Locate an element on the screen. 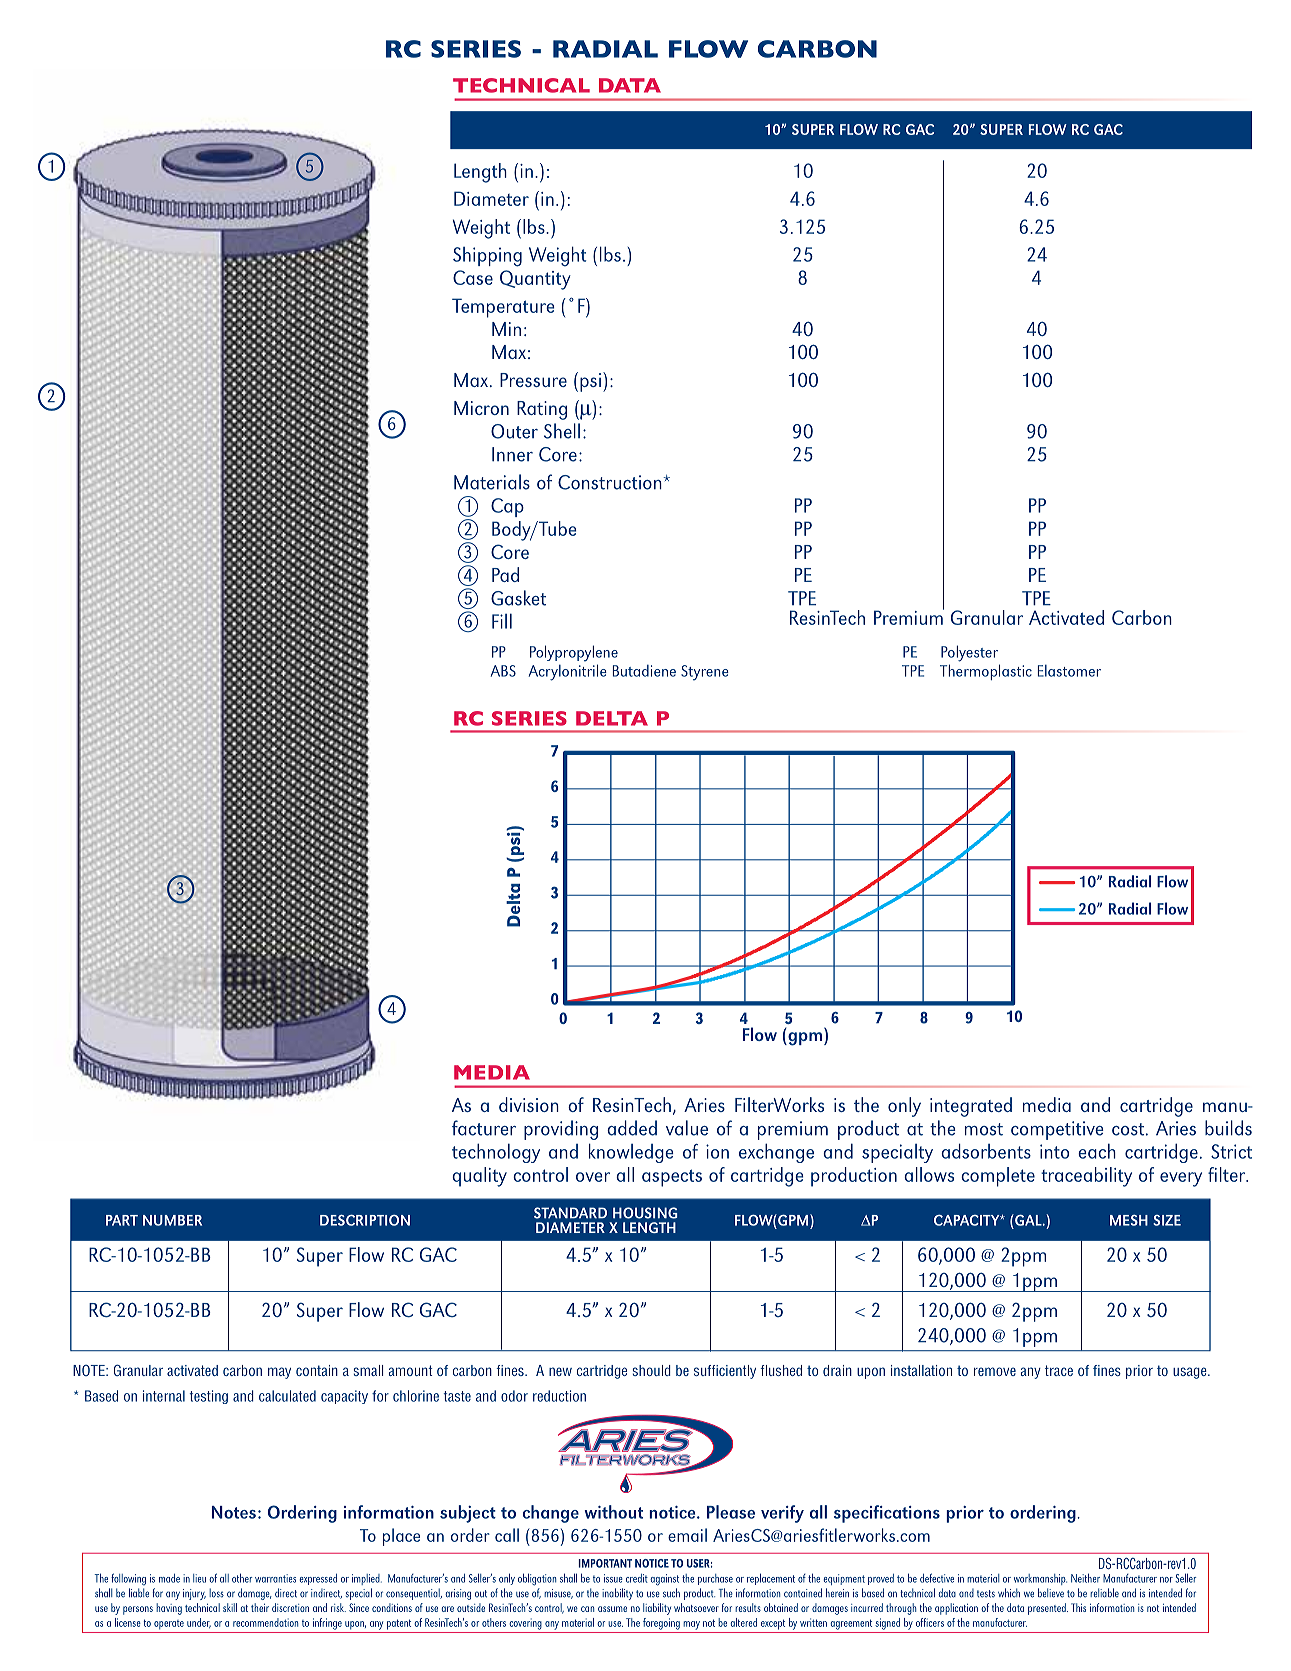 This screenshot has width=1291, height=1671. value is located at coordinates (687, 1128).
